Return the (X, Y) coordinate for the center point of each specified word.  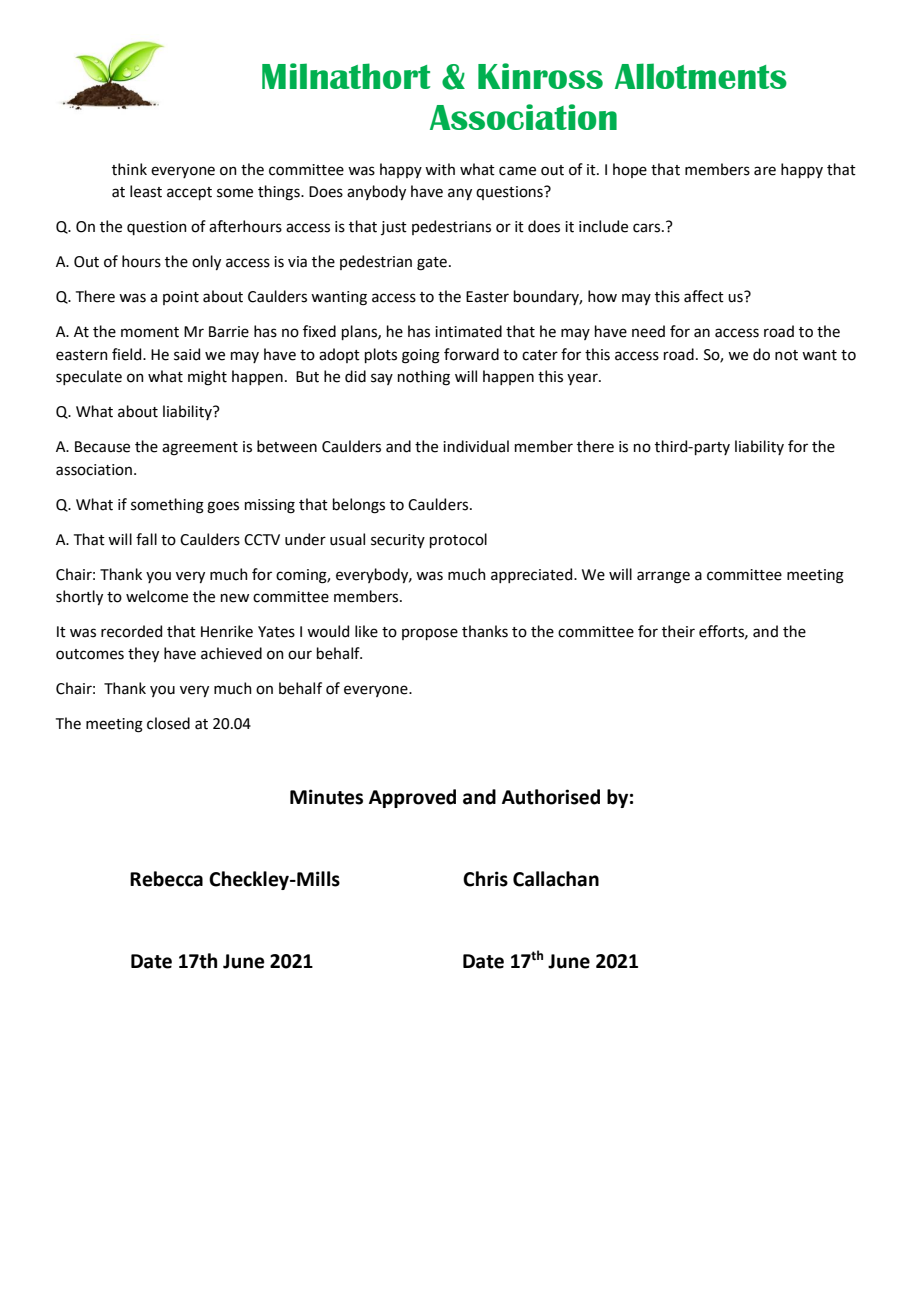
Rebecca (166, 879)
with (440, 169)
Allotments (701, 76)
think (129, 169)
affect (704, 296)
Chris (485, 879)
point (181, 298)
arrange (663, 577)
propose (430, 634)
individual (476, 446)
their (678, 631)
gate (432, 264)
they (143, 654)
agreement (200, 449)
